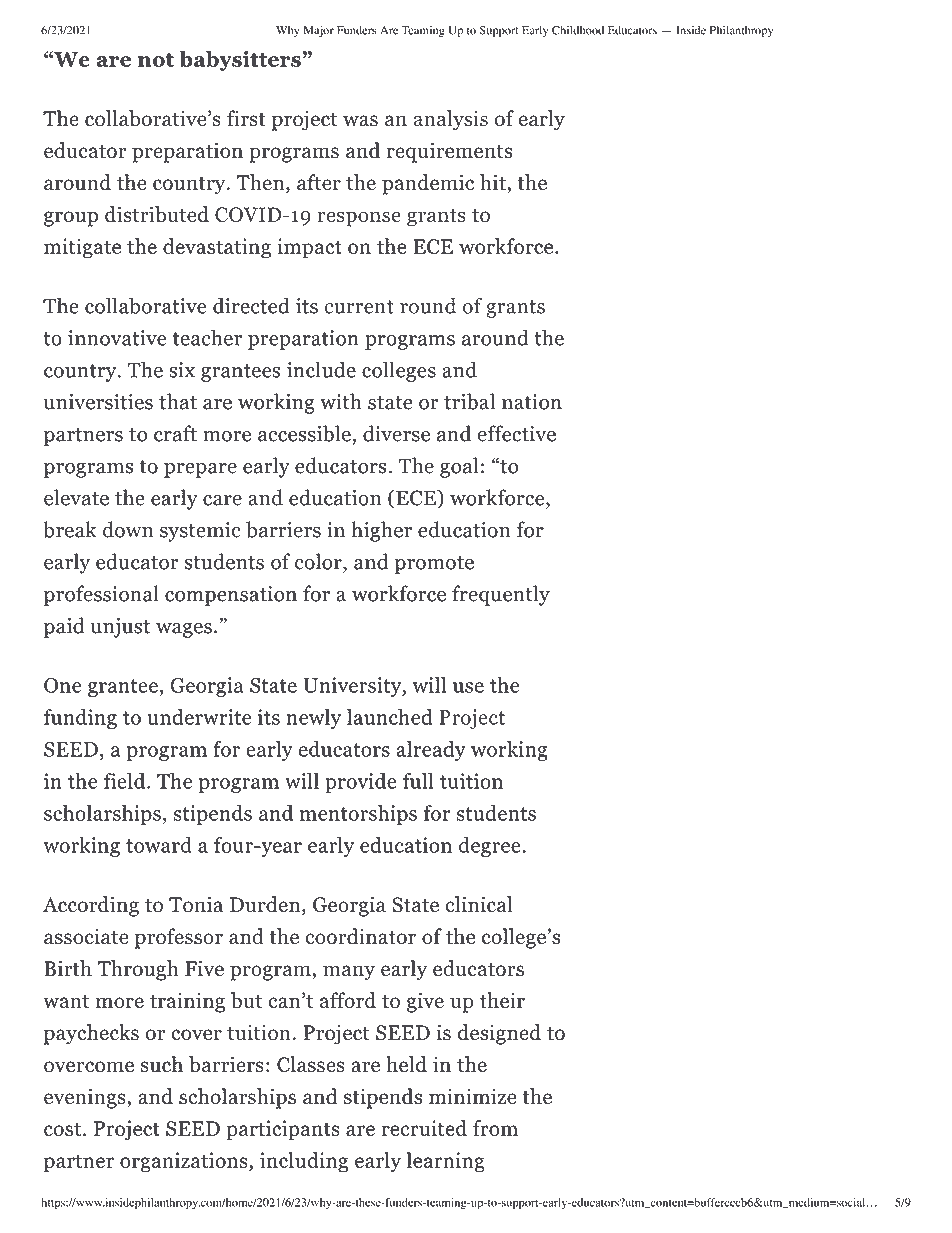 The image size is (952, 1233). What do you see at coordinates (578, 30) in the screenshot?
I see `Childhood` at bounding box center [578, 30].
